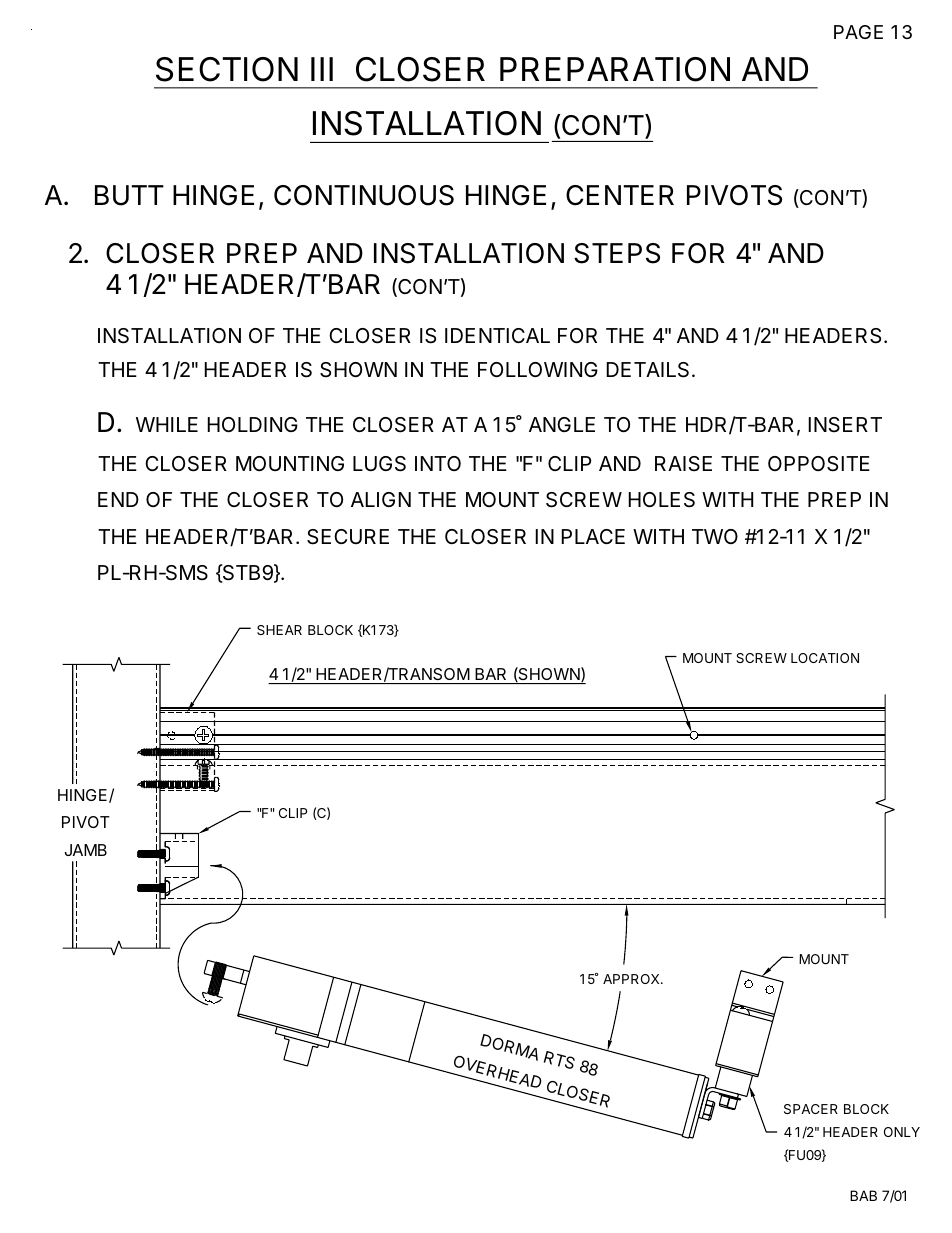  I want to click on BAB, so click(863, 1195).
